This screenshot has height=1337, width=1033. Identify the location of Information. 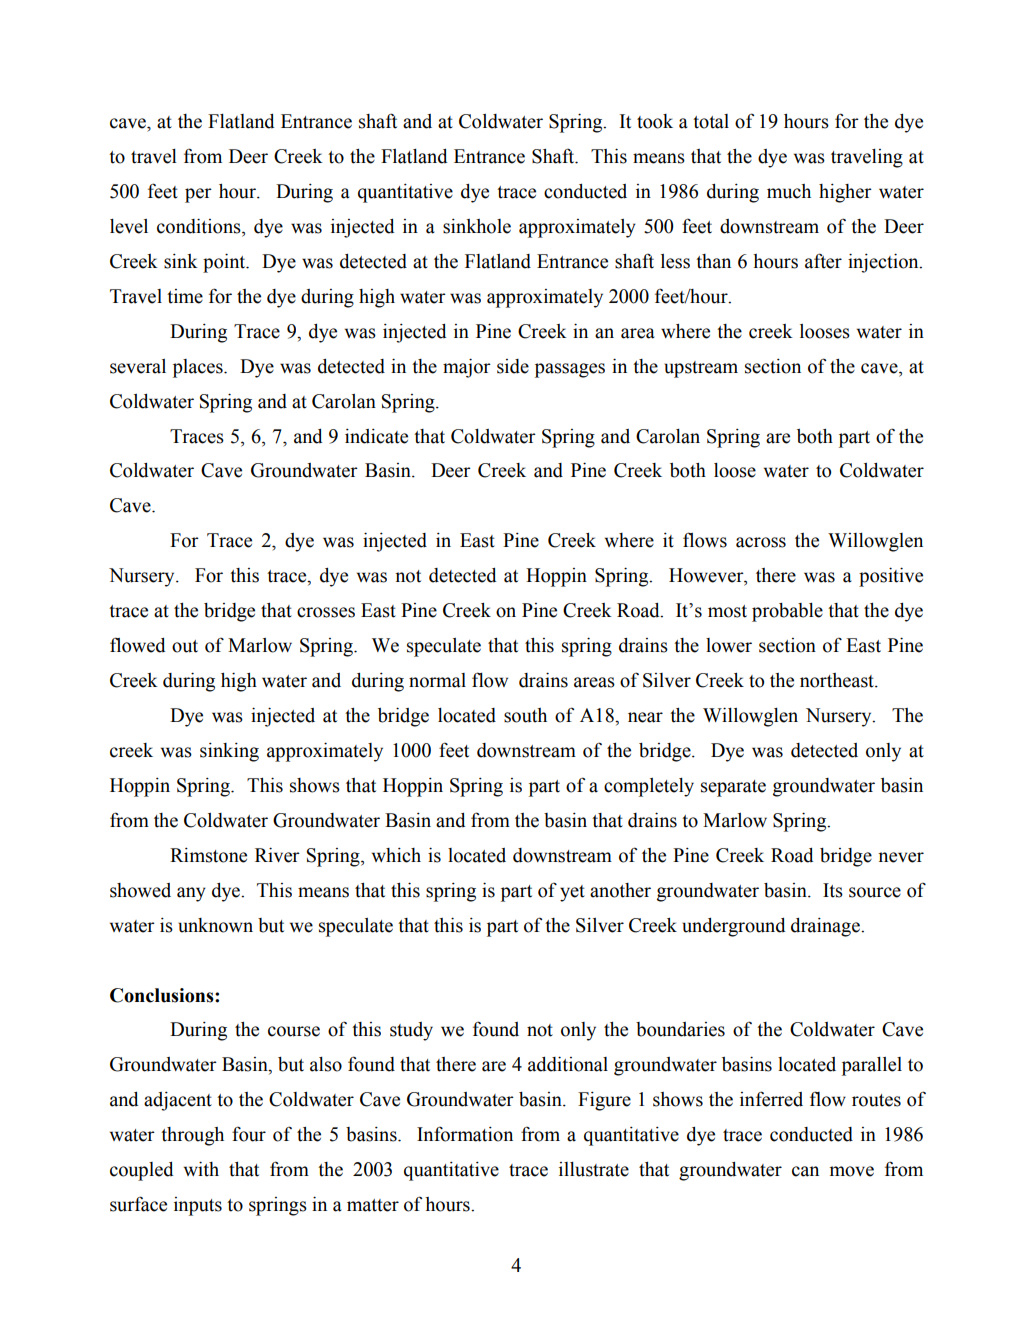
(465, 1134).
